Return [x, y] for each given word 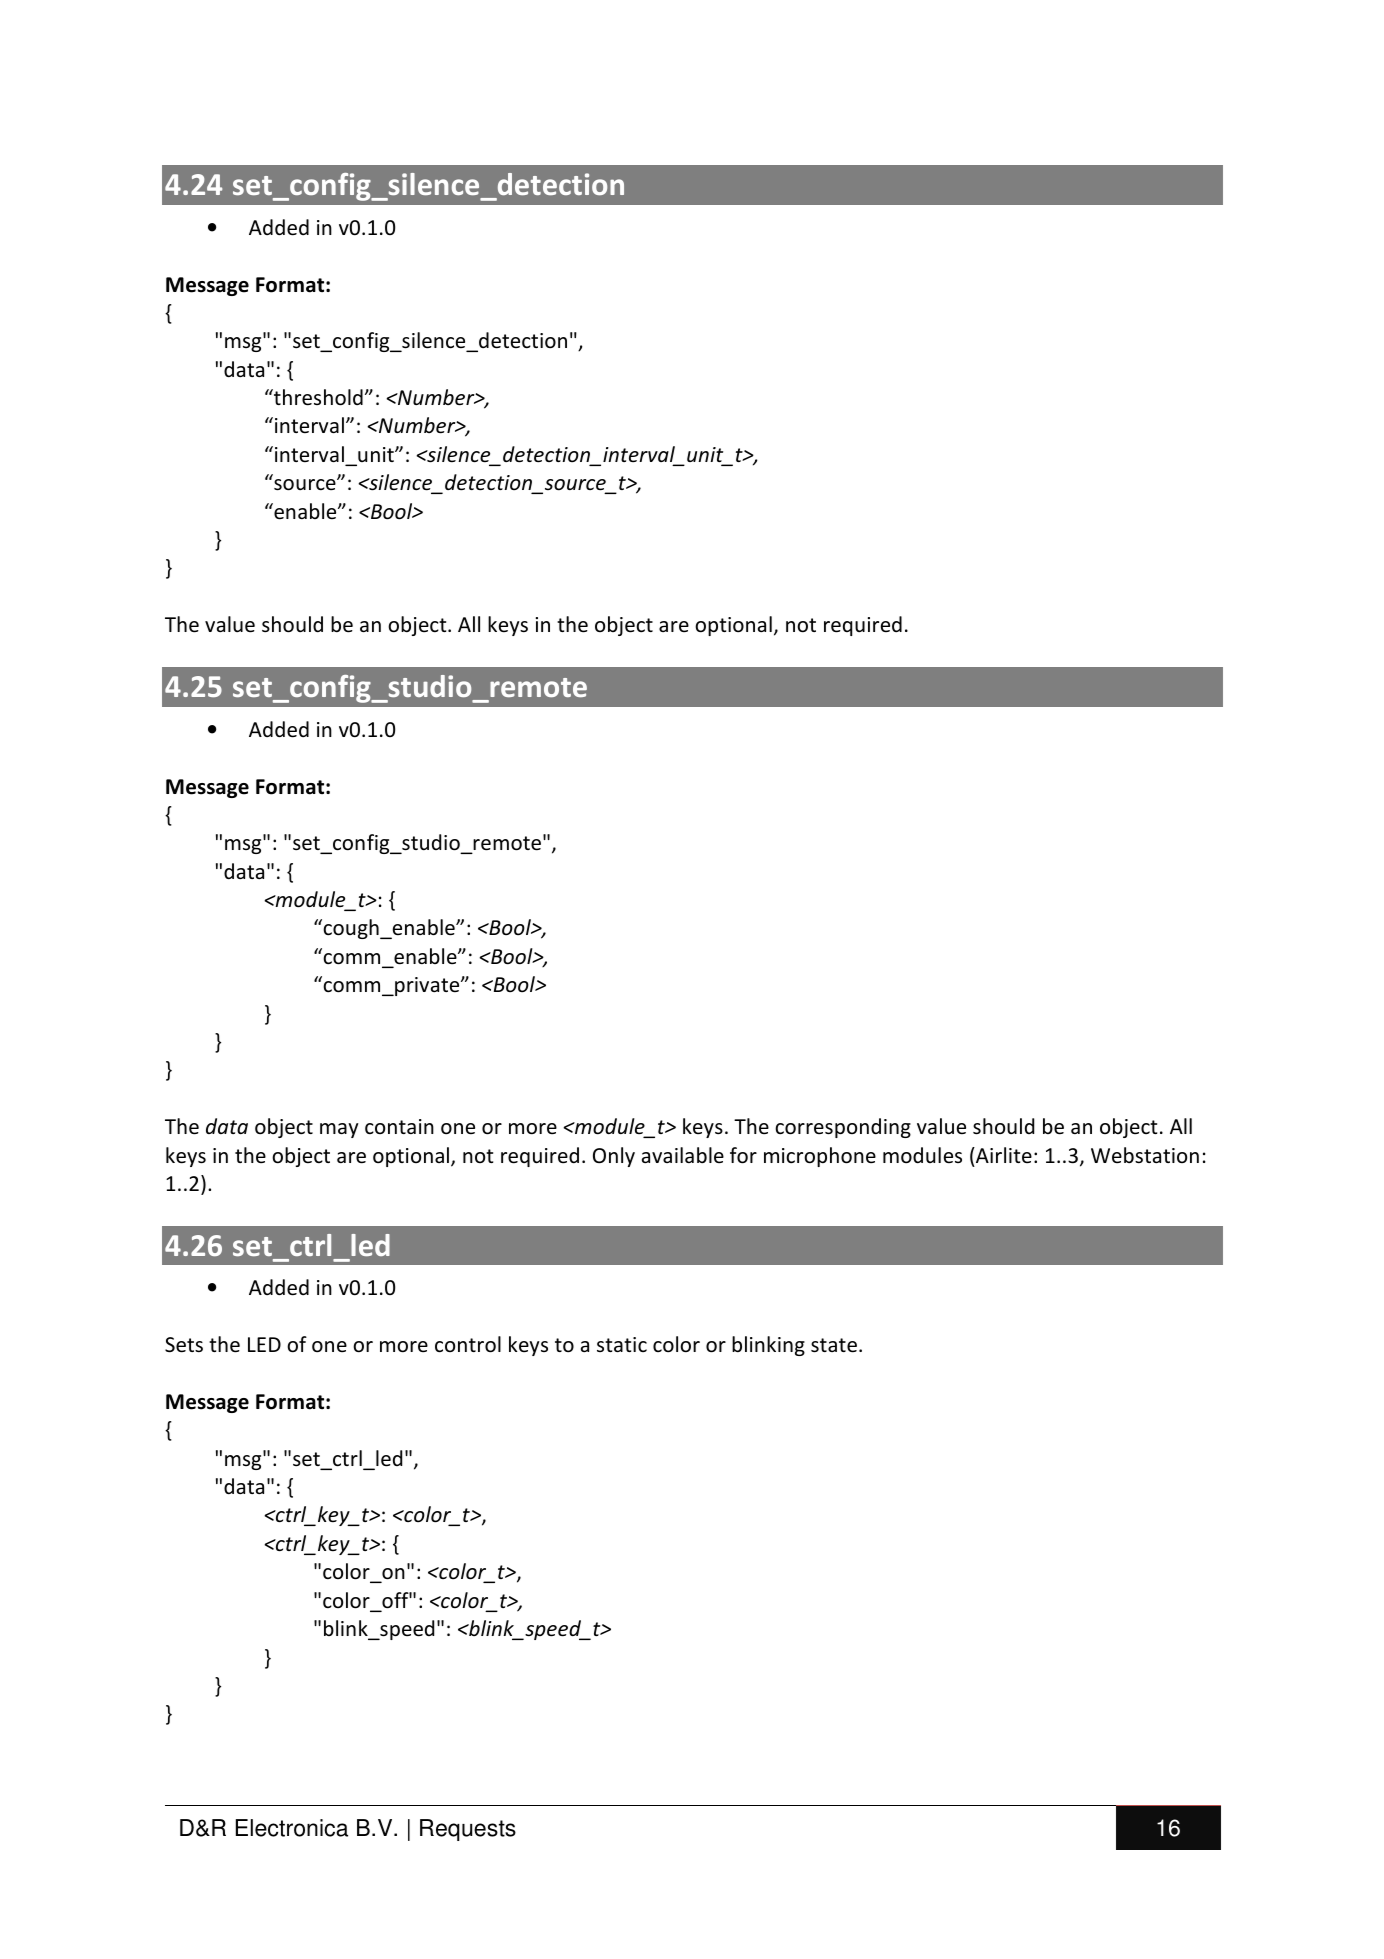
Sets [184, 1345]
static [622, 1344]
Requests [468, 1830]
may [339, 1130]
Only [614, 1157]
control [468, 1344]
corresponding [843, 1128]
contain [399, 1126]
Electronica [292, 1828]
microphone [820, 1157]
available [683, 1155]
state [834, 1345]
